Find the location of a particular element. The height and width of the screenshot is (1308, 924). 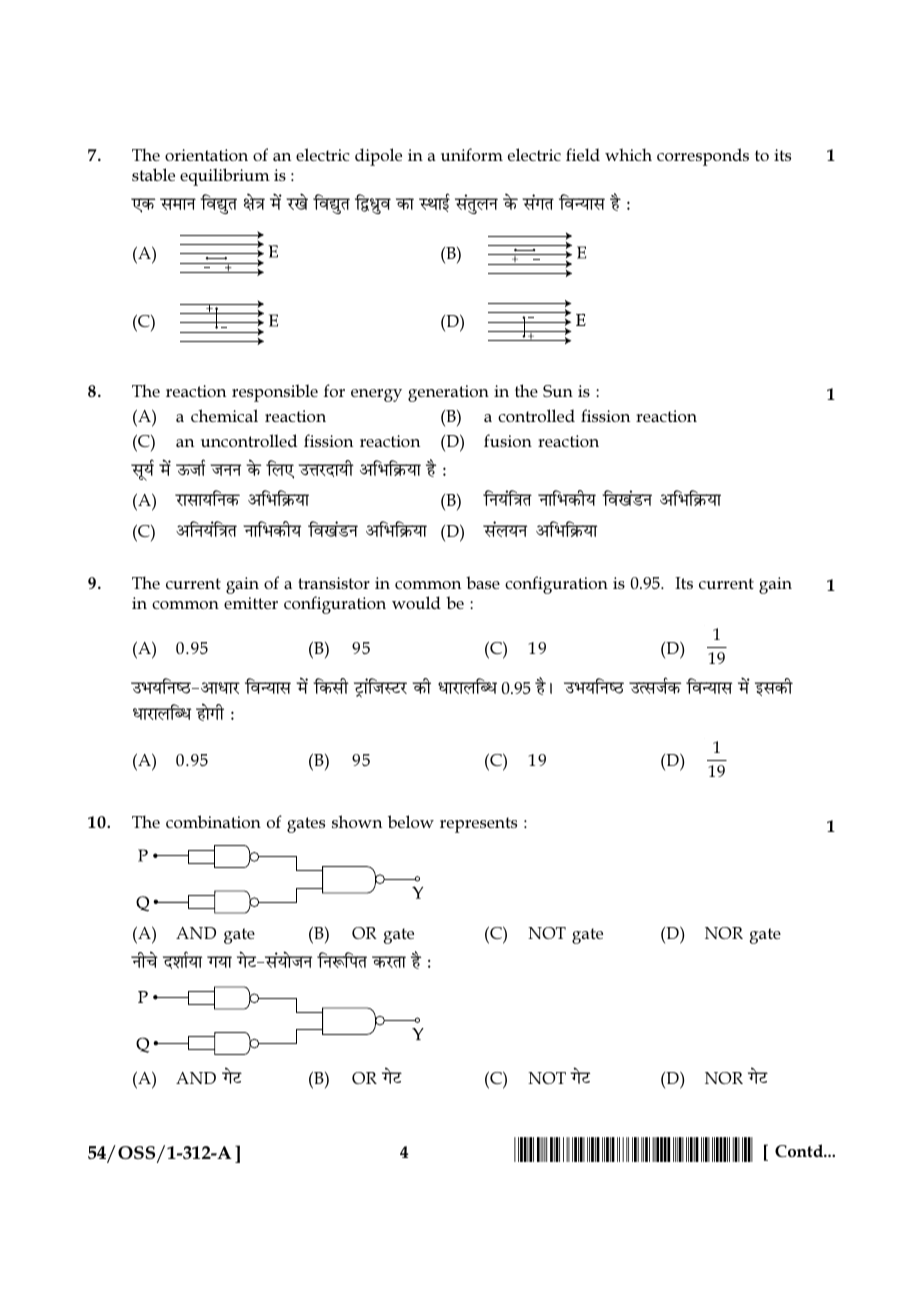

uniform is located at coordinates (472, 154).
